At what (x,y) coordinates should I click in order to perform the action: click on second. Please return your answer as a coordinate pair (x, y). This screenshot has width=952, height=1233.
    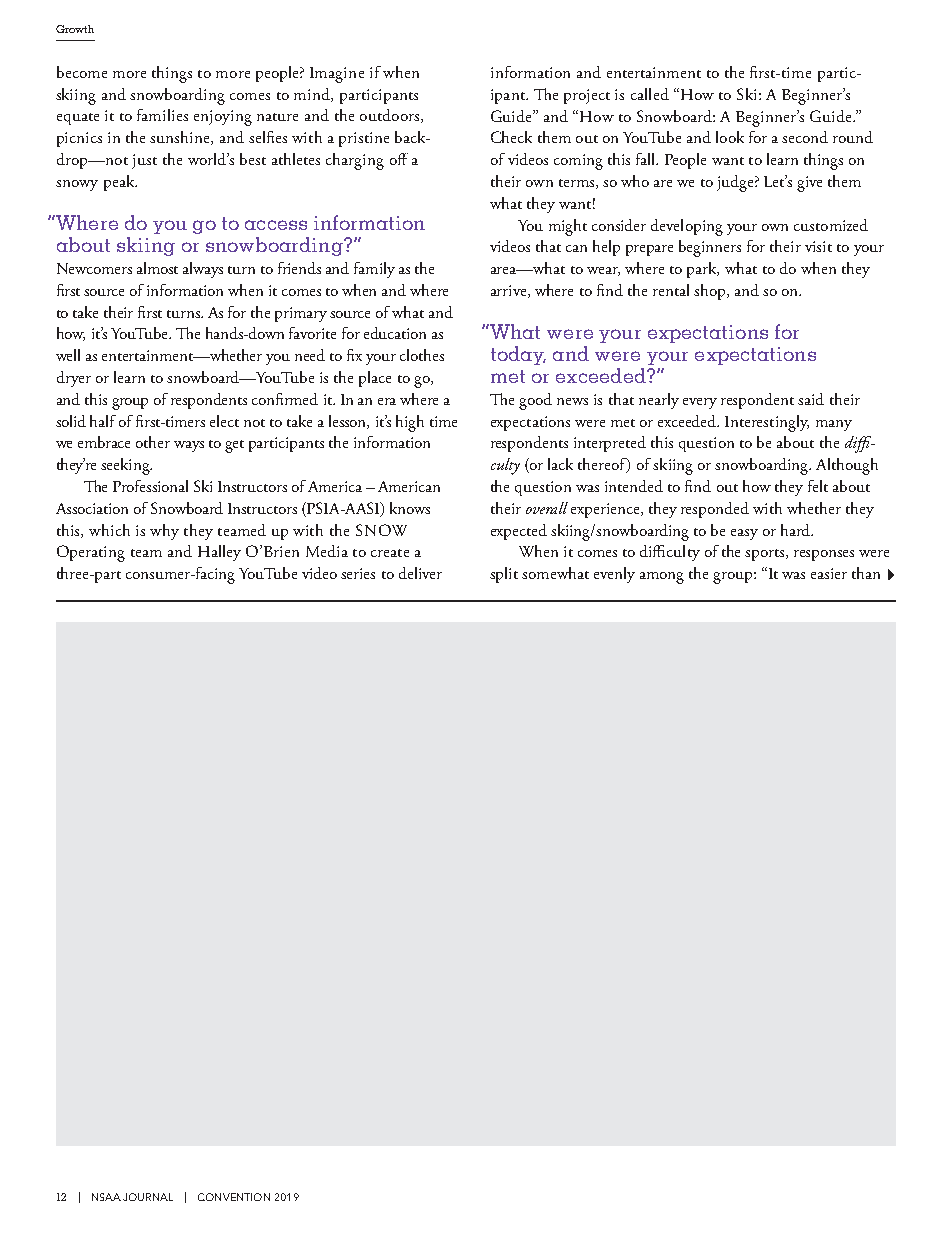
    Looking at the image, I should click on (805, 137).
